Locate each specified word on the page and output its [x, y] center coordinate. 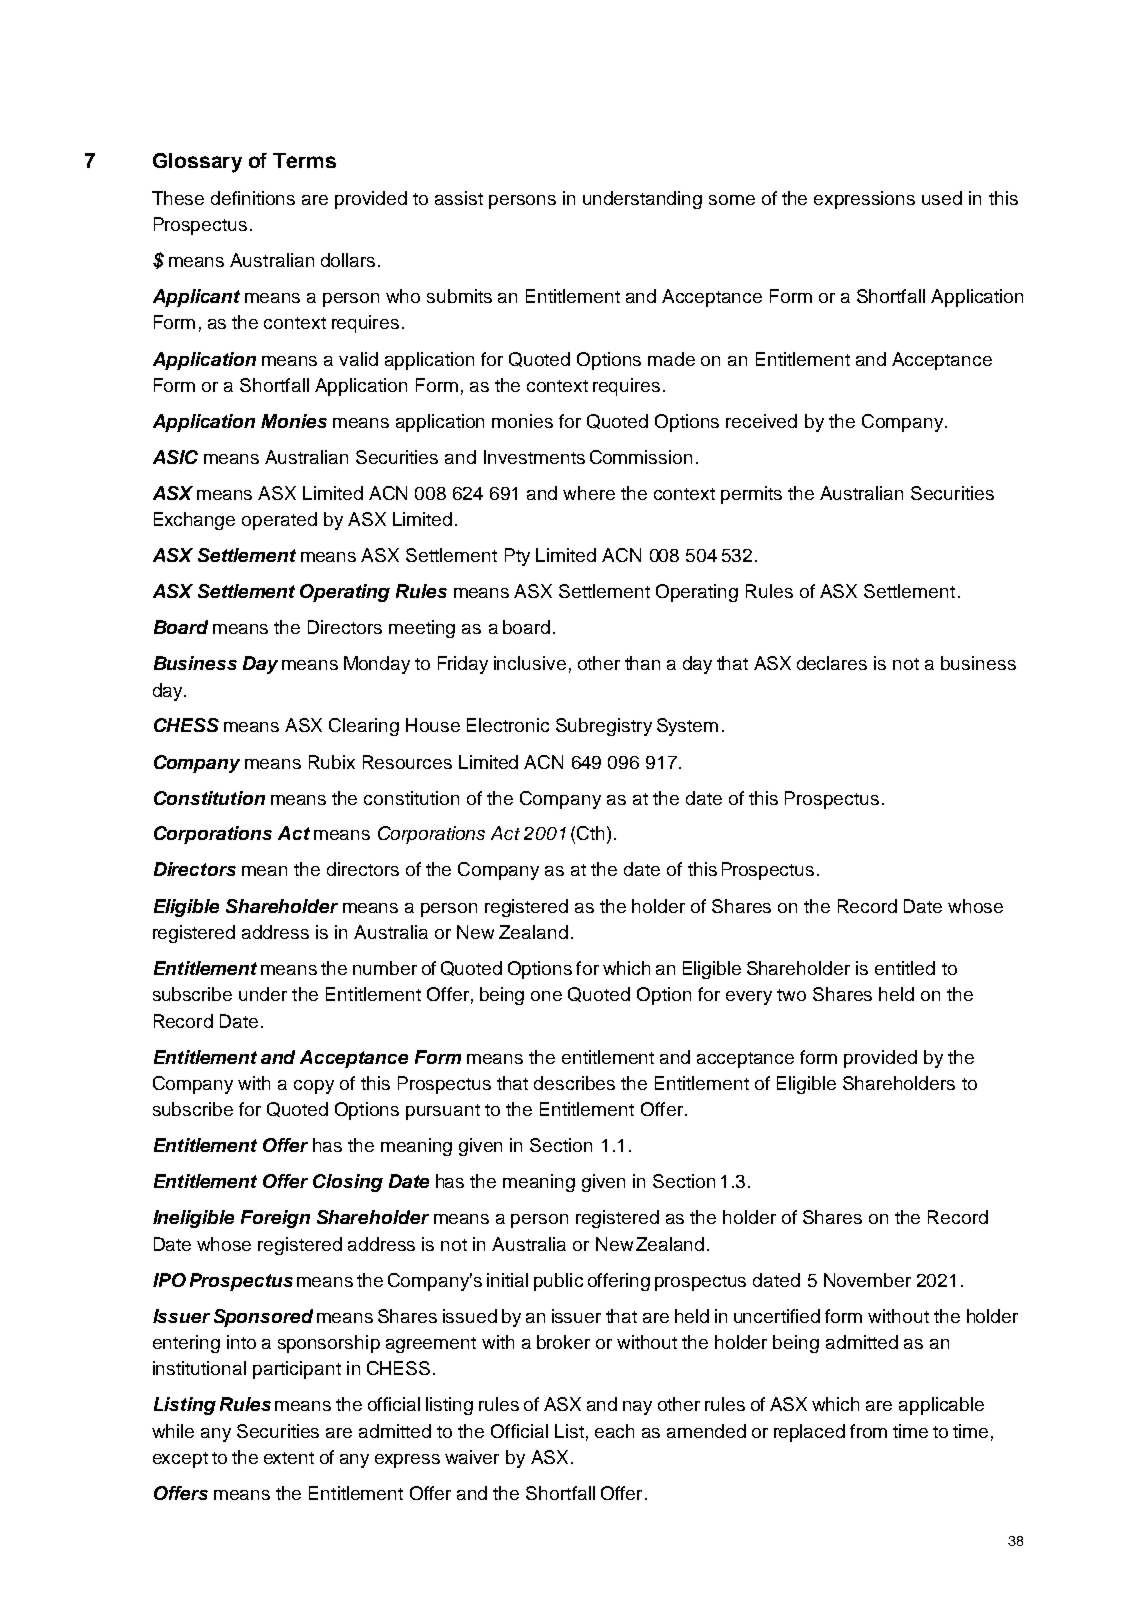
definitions [253, 198]
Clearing [364, 727]
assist [459, 198]
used [942, 198]
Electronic [508, 725]
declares [832, 663]
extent [289, 1458]
